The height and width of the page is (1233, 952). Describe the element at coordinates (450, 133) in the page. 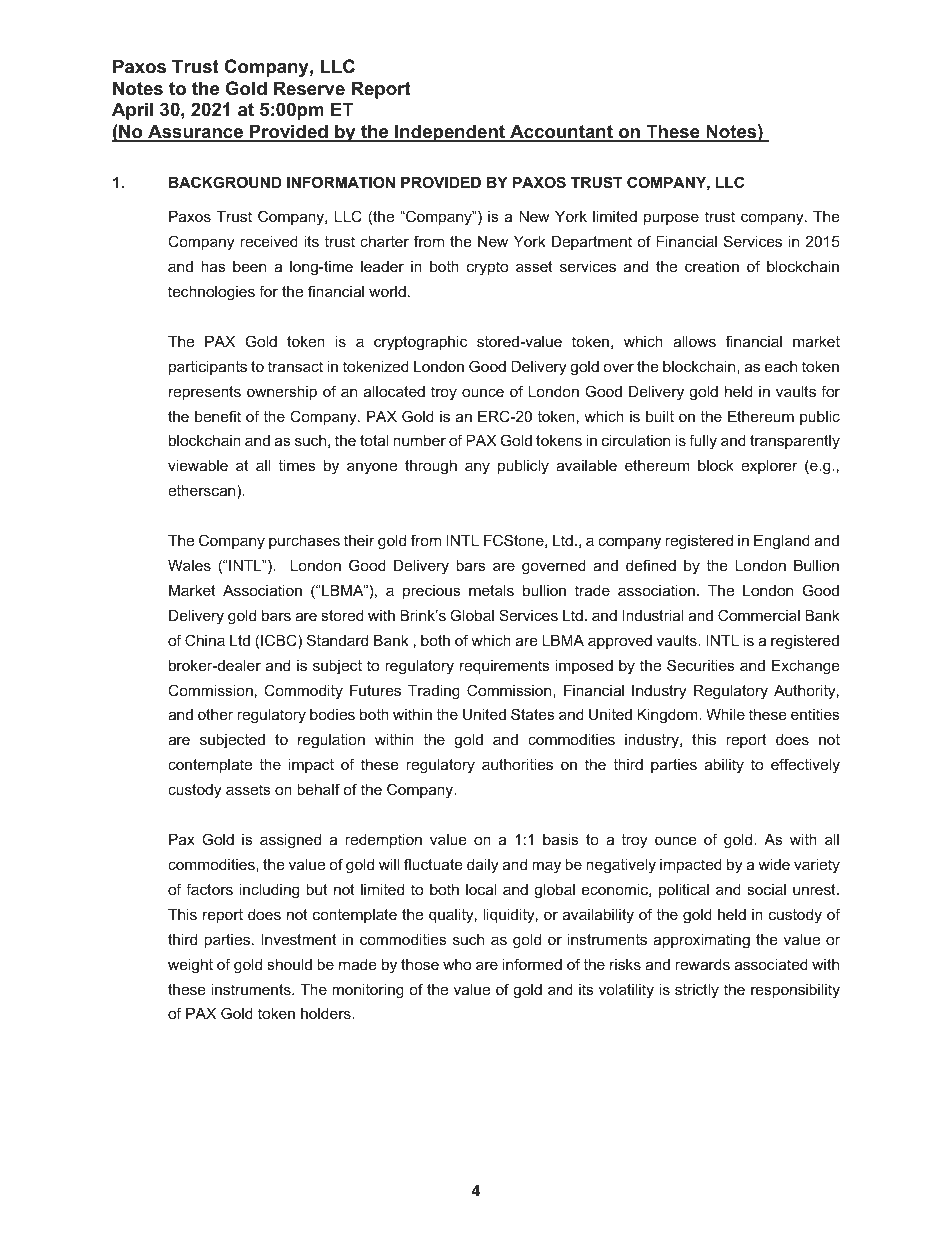

I see `Independent` at that location.
